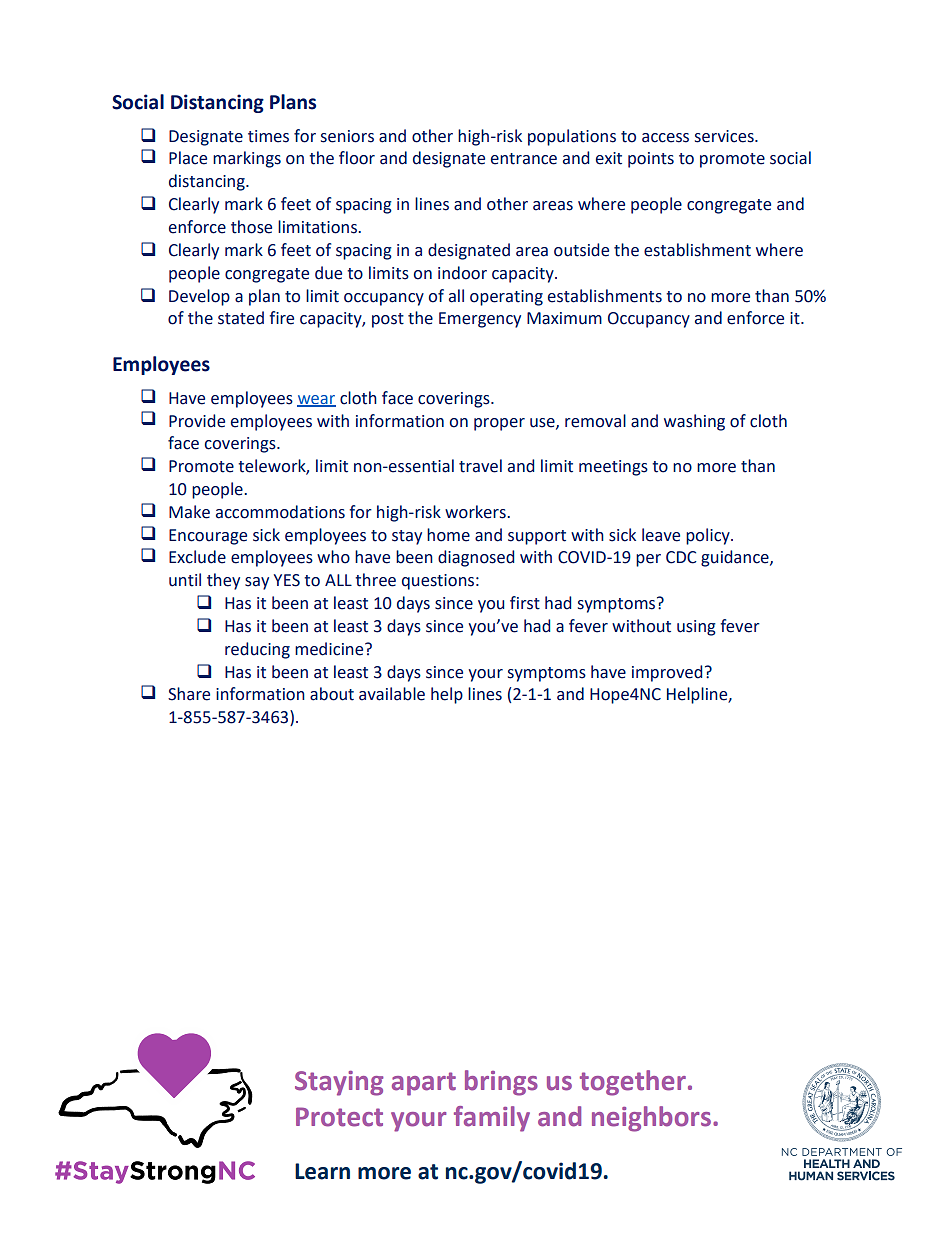 The image size is (952, 1233). What do you see at coordinates (651, 160) in the screenshot?
I see `points` at bounding box center [651, 160].
